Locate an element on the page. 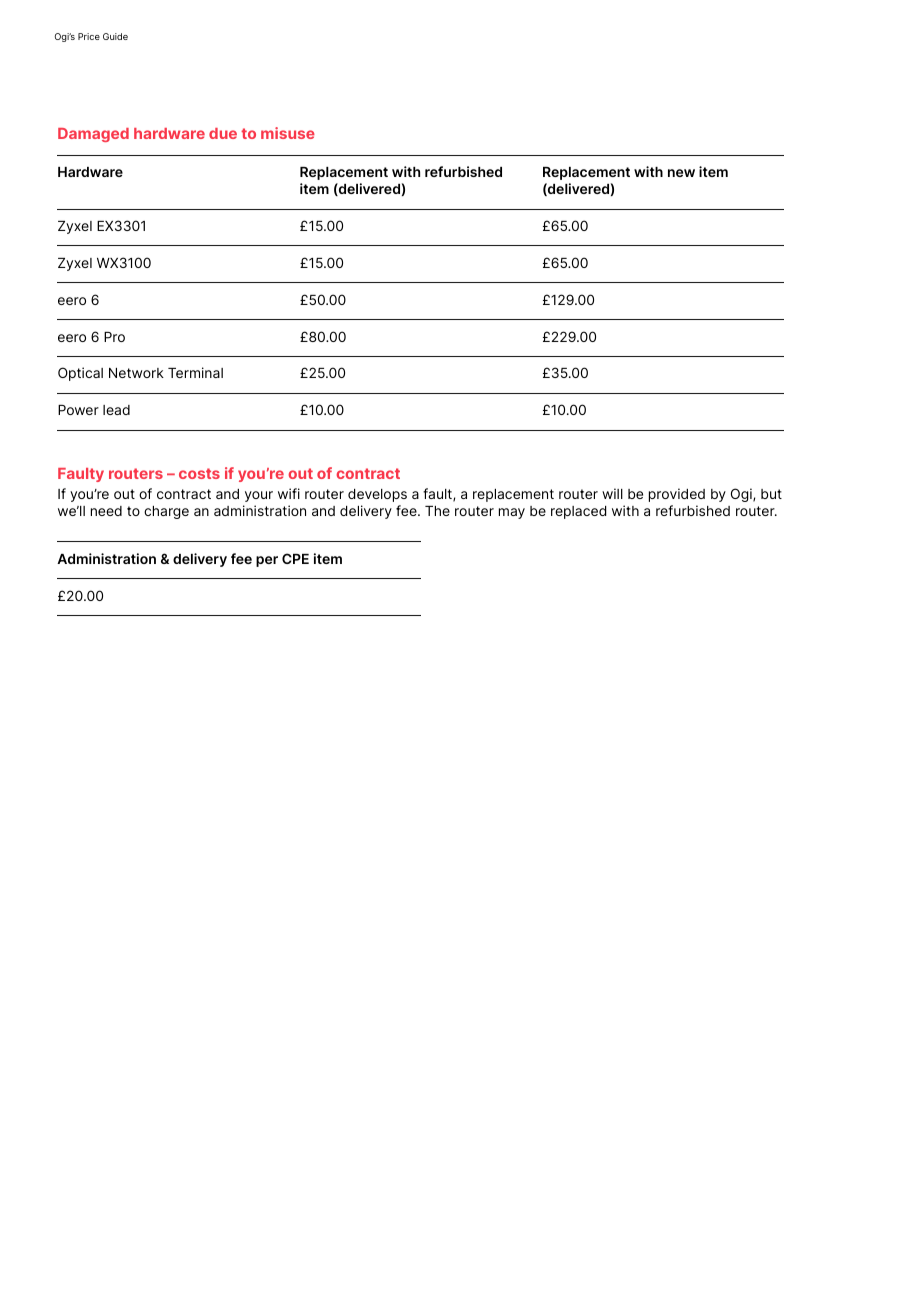 Image resolution: width=924 pixels, height=1308 pixels. charge is located at coordinates (166, 512).
